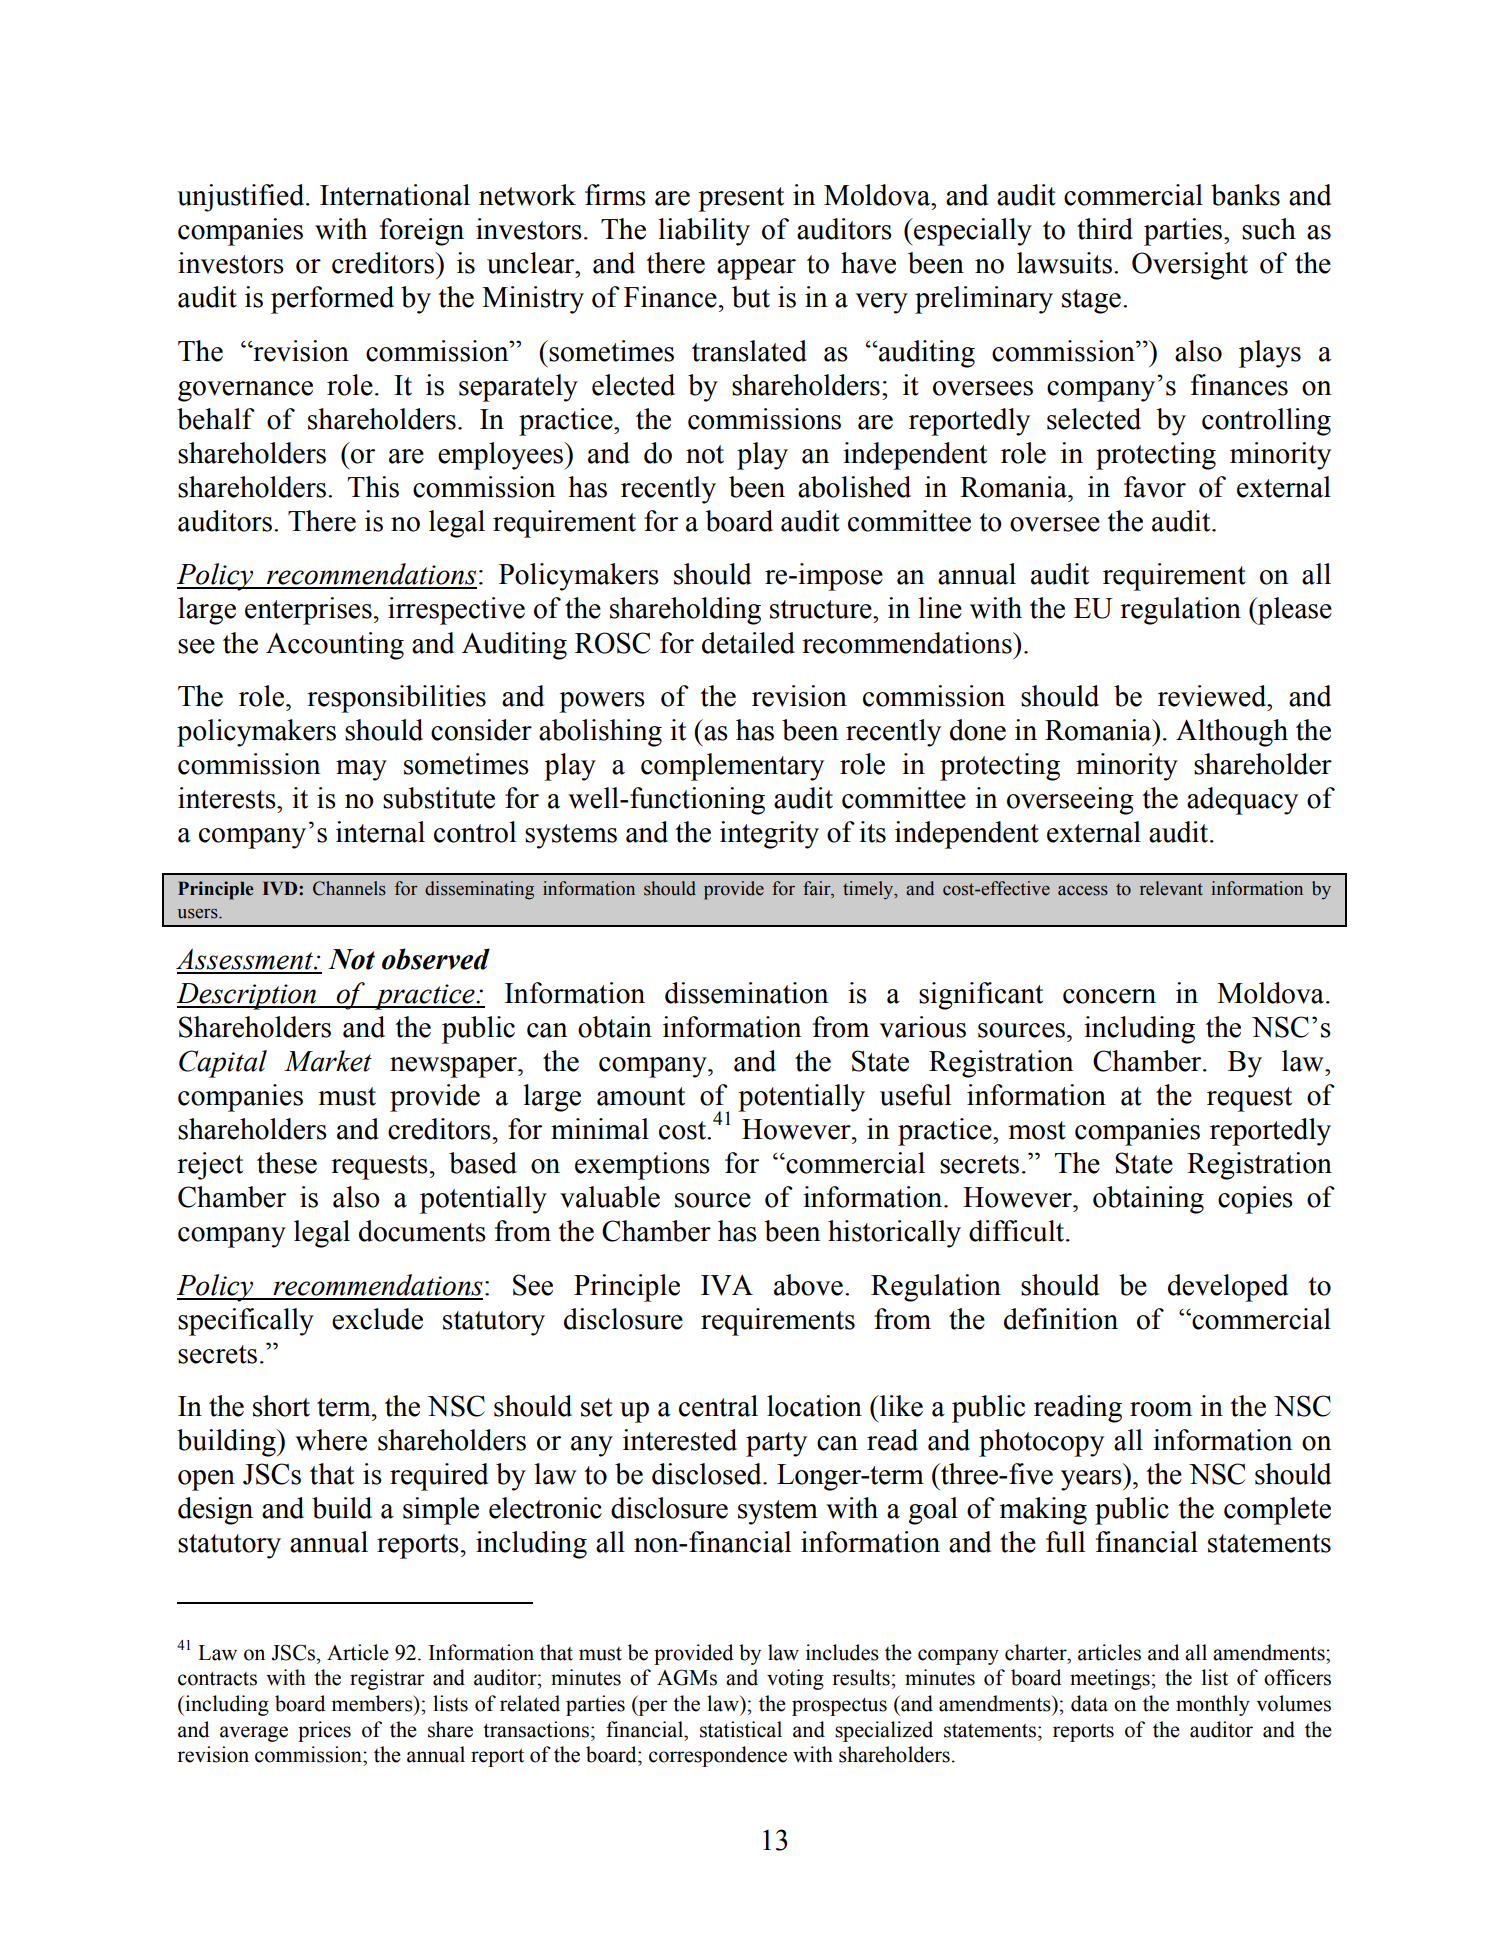 The width and height of the image is (1509, 1953). Describe the element at coordinates (324, 1731) in the image. I see `prices` at that location.
